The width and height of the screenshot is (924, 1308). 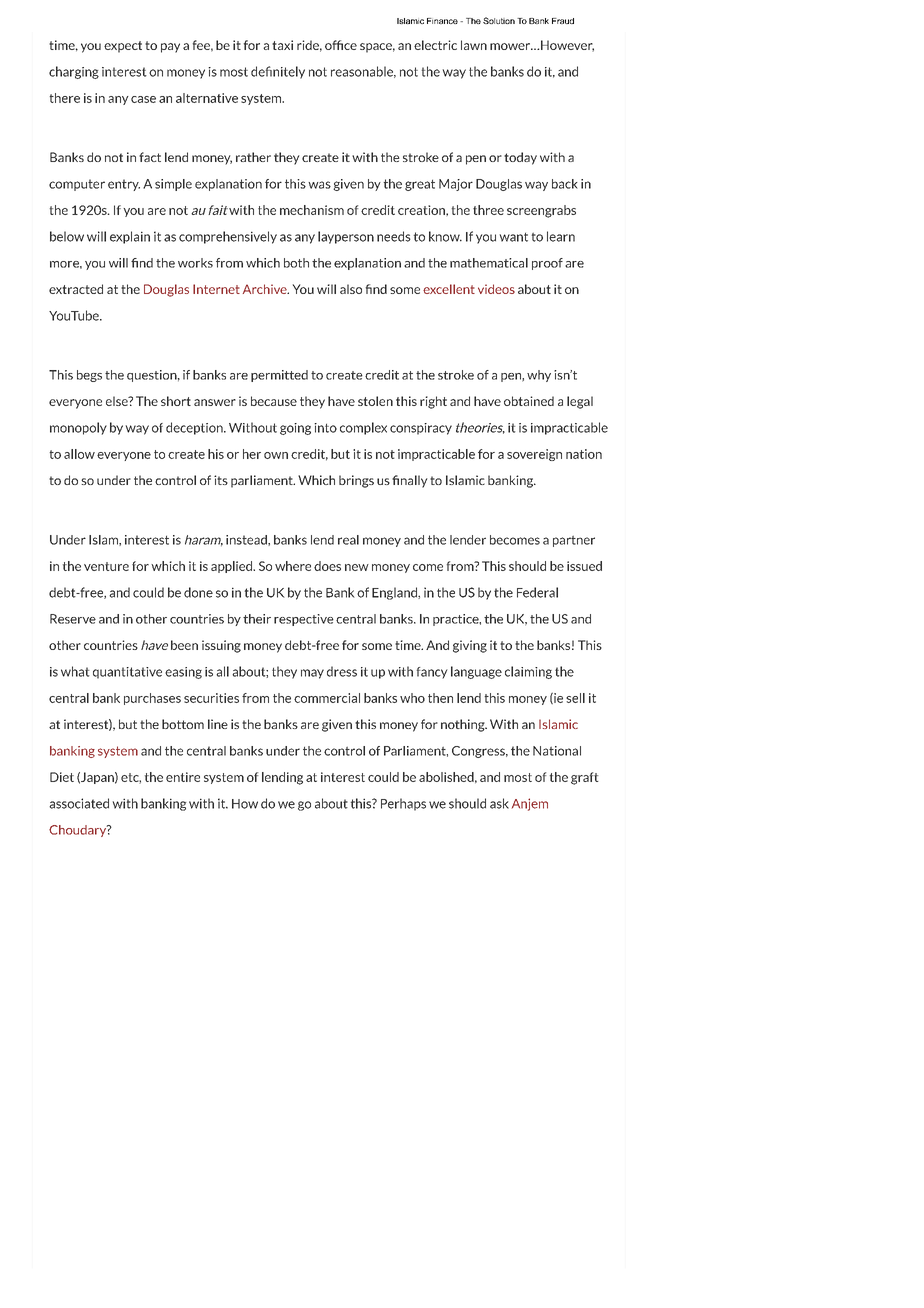 I want to click on Federal, so click(x=537, y=592).
